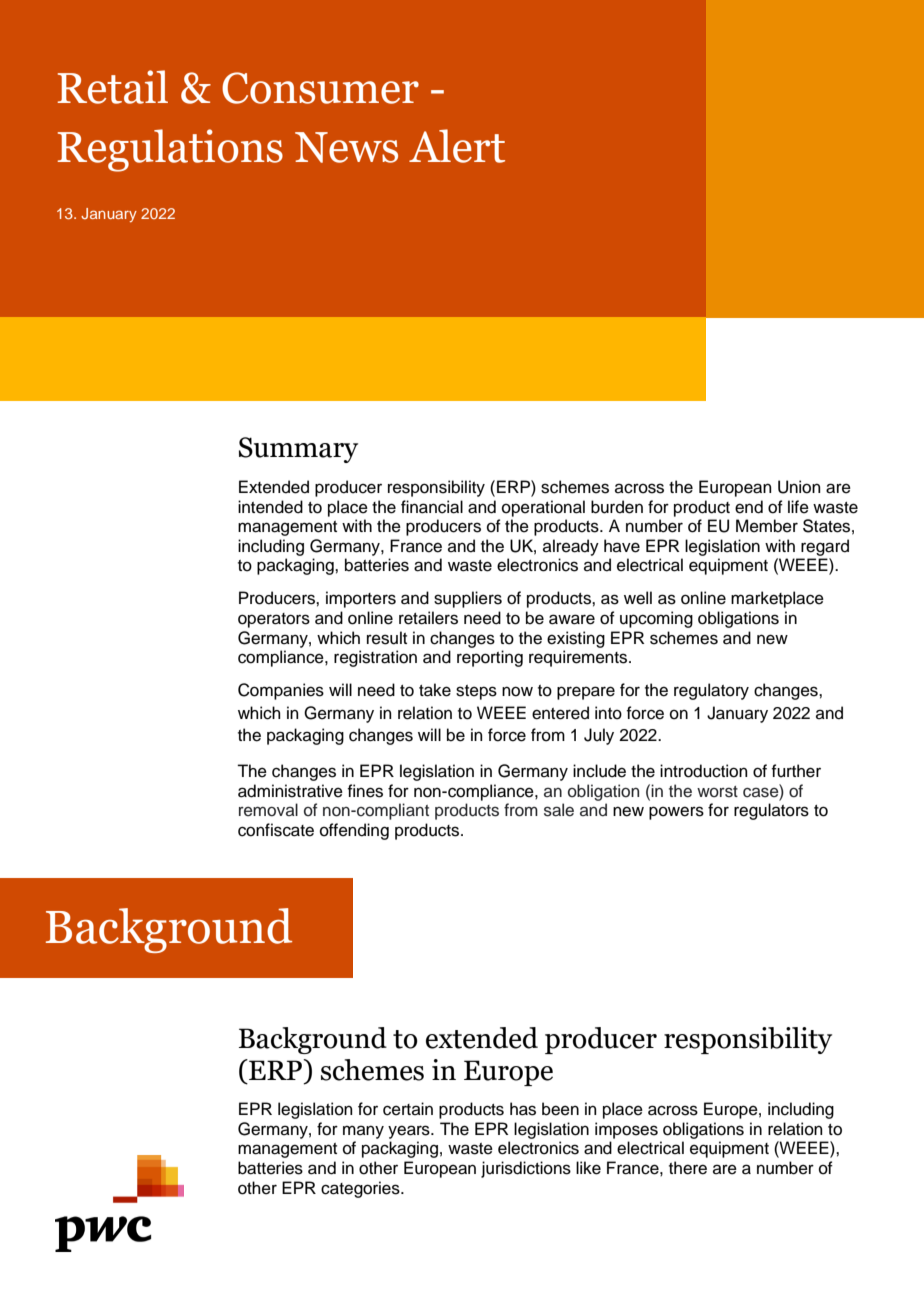 The width and height of the screenshot is (924, 1308). Describe the element at coordinates (490, 658) in the screenshot. I see `reporting` at that location.
